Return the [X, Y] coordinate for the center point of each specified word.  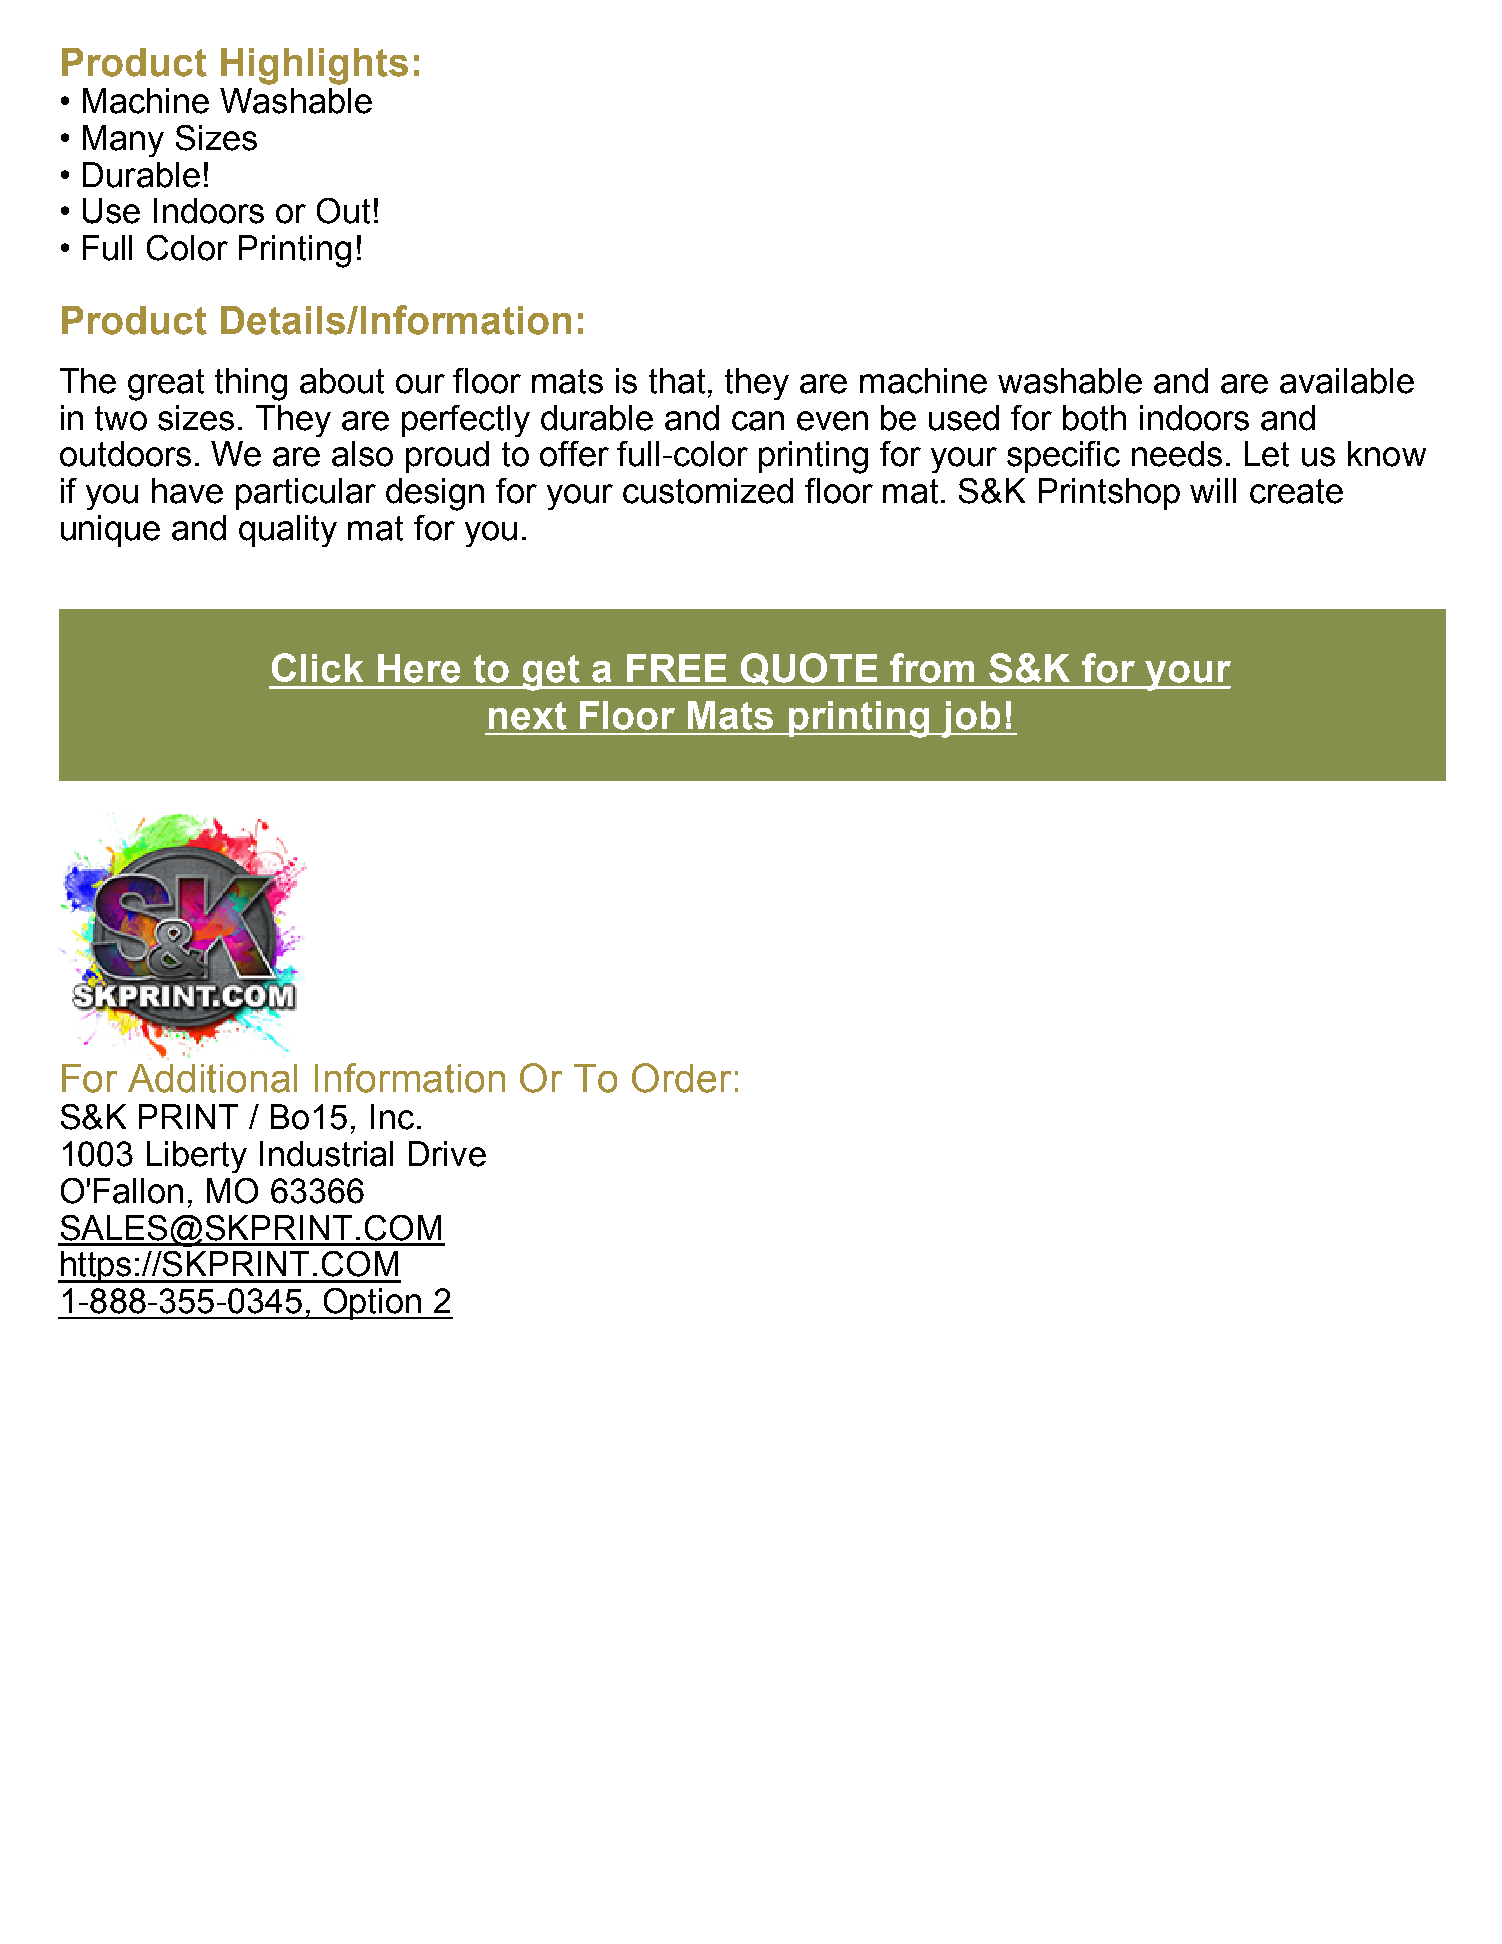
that [679, 381]
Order [681, 1078]
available [1347, 381]
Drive [447, 1154]
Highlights [314, 66]
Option [373, 1304]
